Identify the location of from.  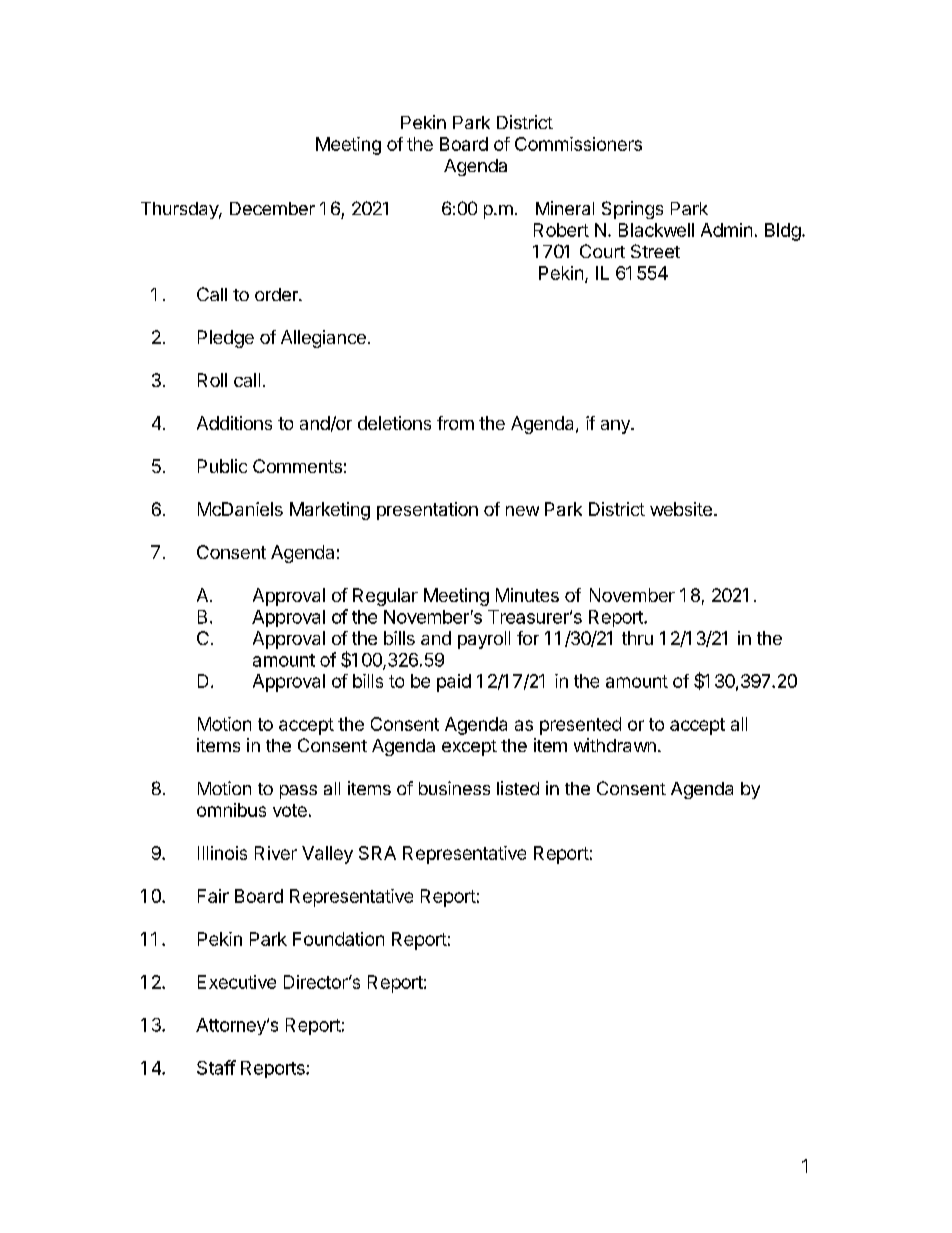
(455, 423).
